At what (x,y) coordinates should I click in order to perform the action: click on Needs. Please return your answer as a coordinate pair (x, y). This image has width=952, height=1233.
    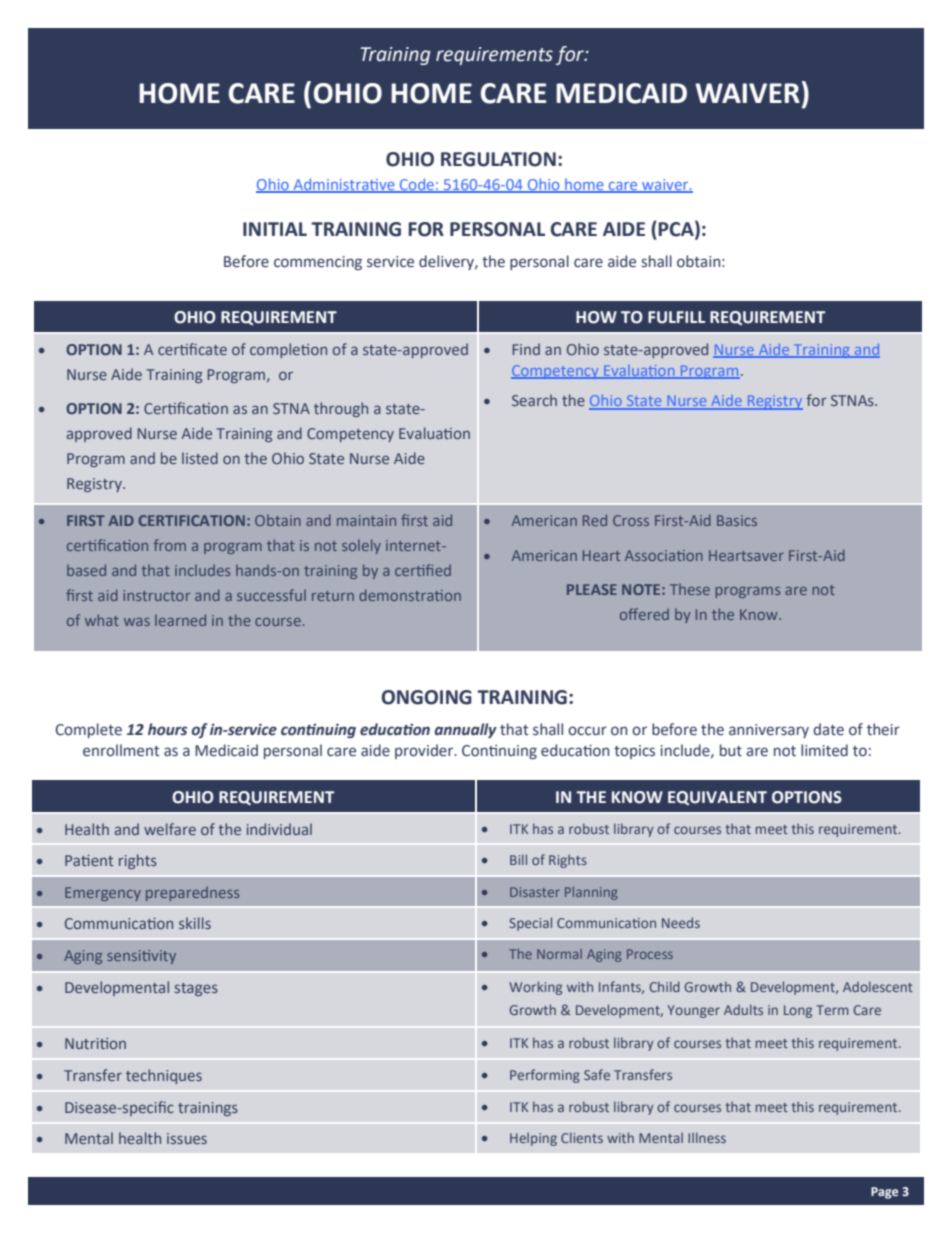
    Looking at the image, I should click on (681, 922).
